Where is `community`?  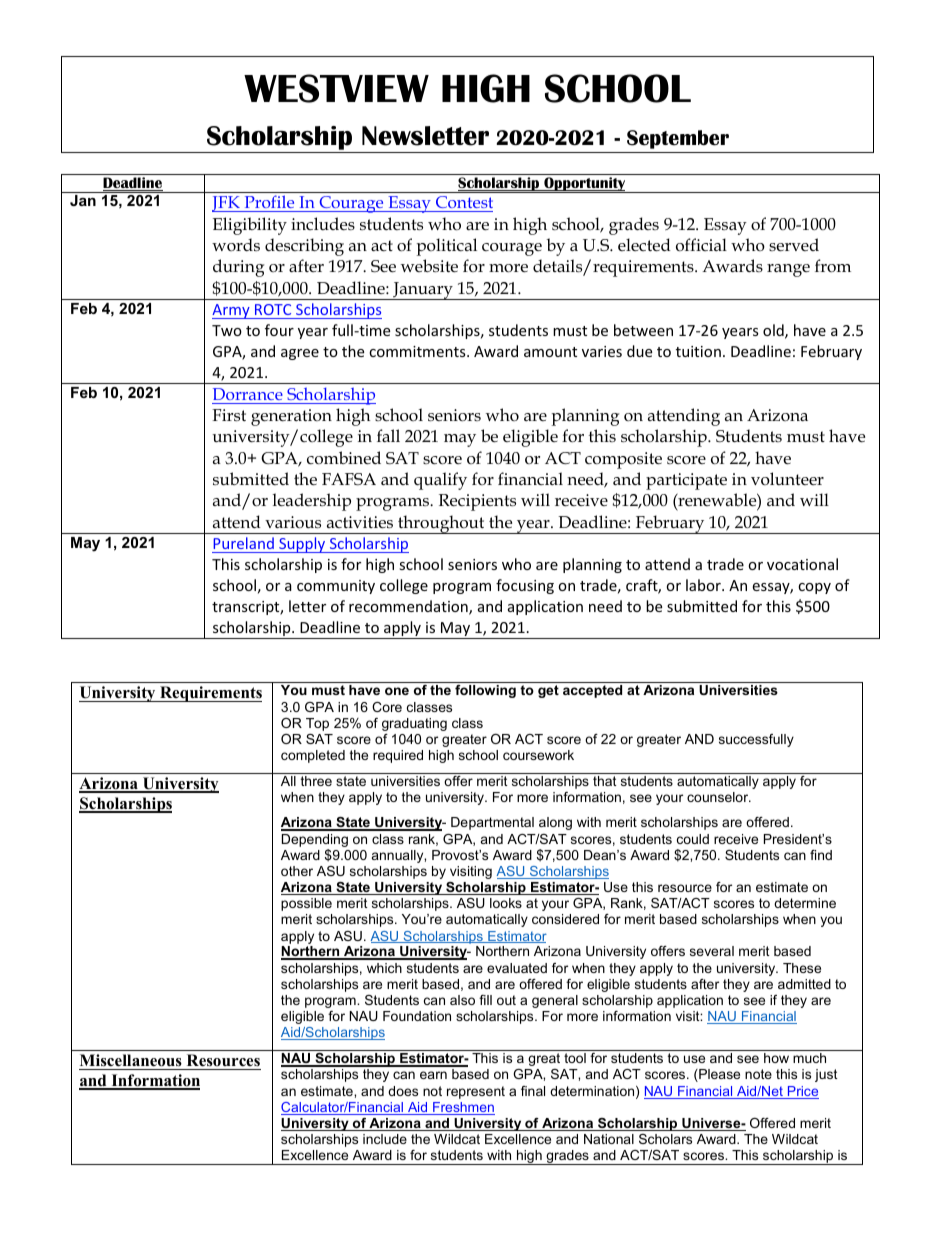
community is located at coordinates (336, 587).
